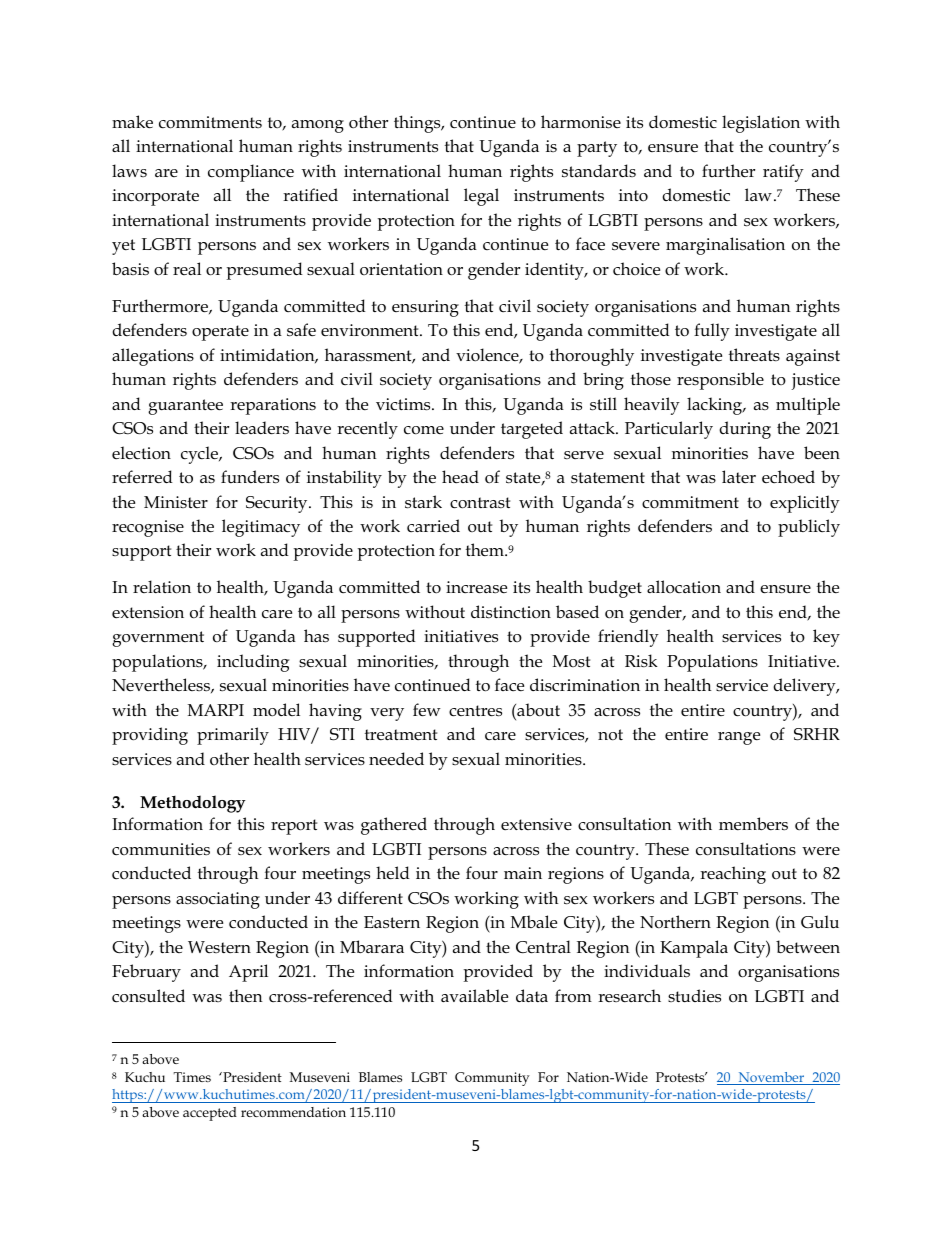 Image resolution: width=952 pixels, height=1233 pixels. I want to click on victims, so click(404, 404).
